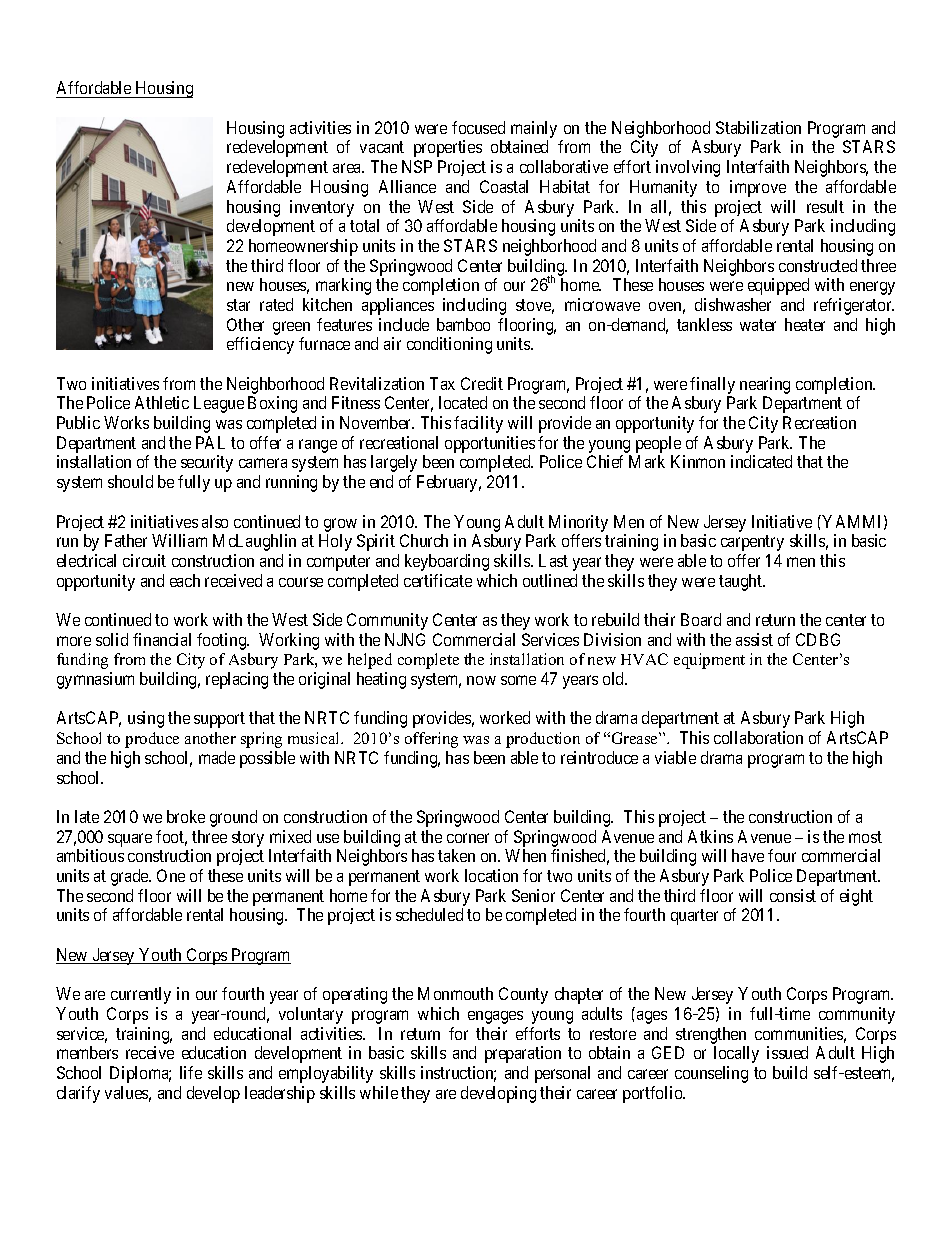 This document has height=1233, width=952. Describe the element at coordinates (787, 1052) in the document. I see `issued` at that location.
